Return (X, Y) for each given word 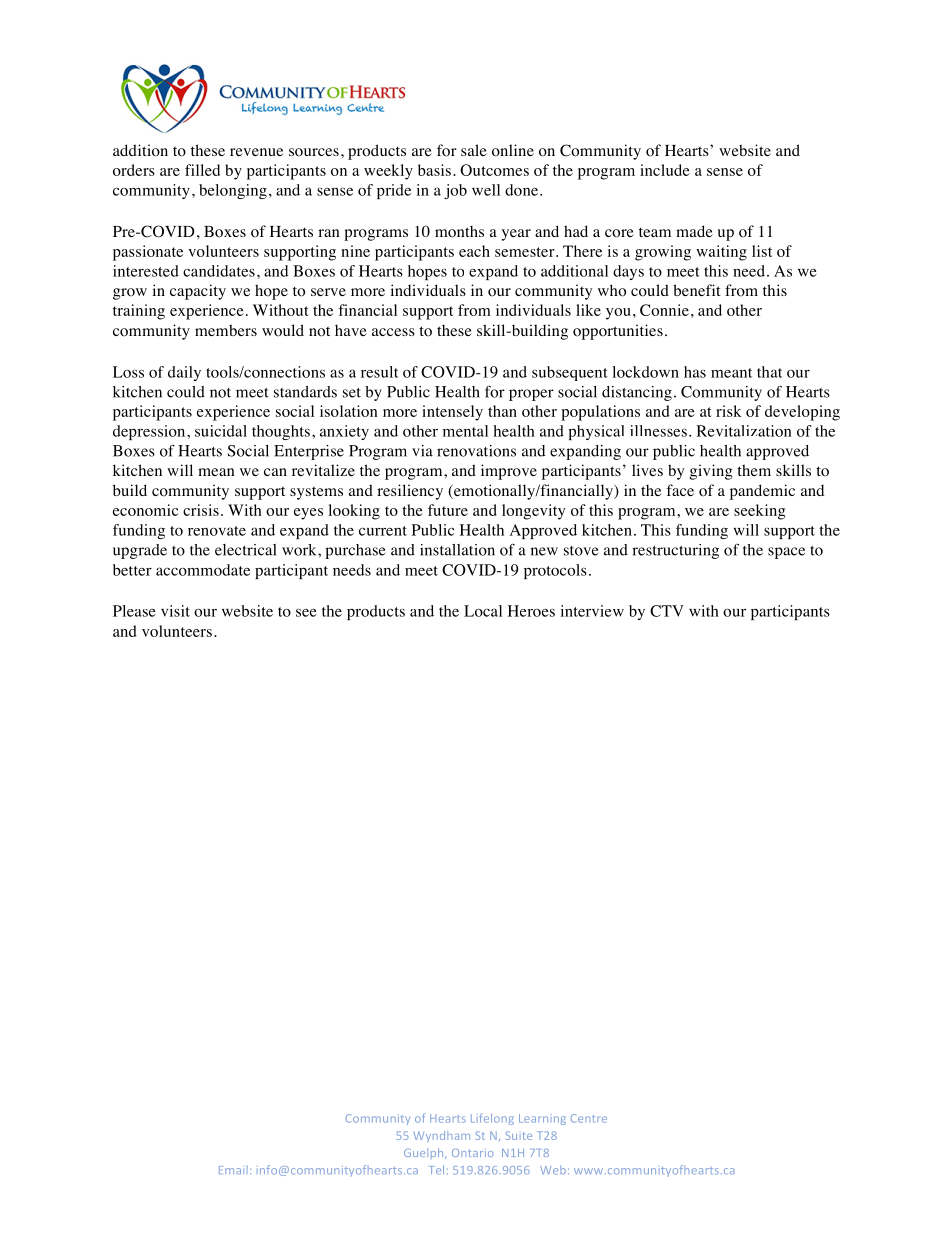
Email (233, 1170)
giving (711, 472)
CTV (667, 611)
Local (483, 611)
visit (175, 611)
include (665, 170)
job (455, 191)
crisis (201, 510)
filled (202, 170)
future (448, 510)
